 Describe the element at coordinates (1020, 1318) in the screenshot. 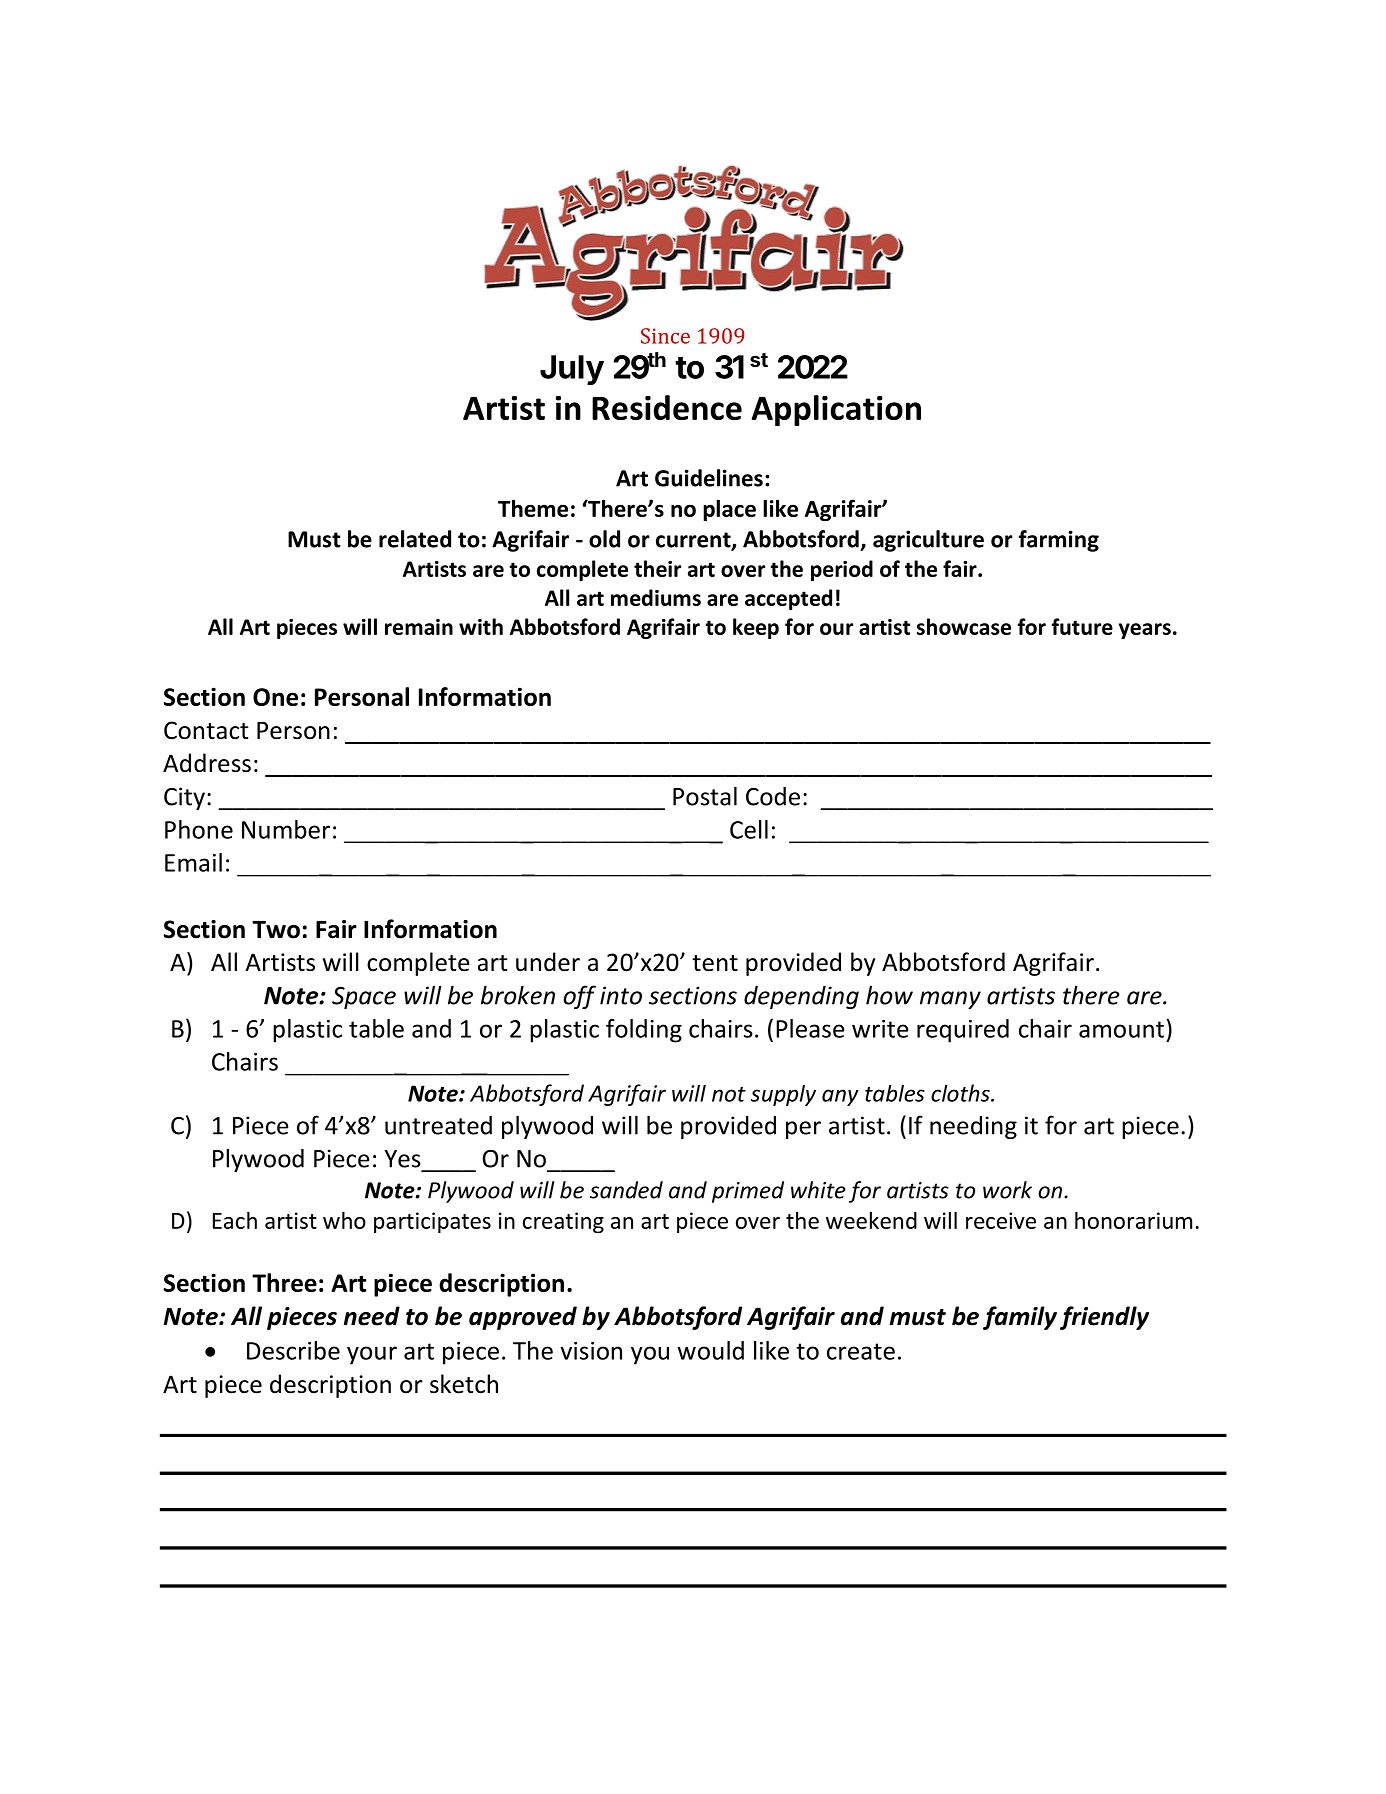

I see `family` at that location.
